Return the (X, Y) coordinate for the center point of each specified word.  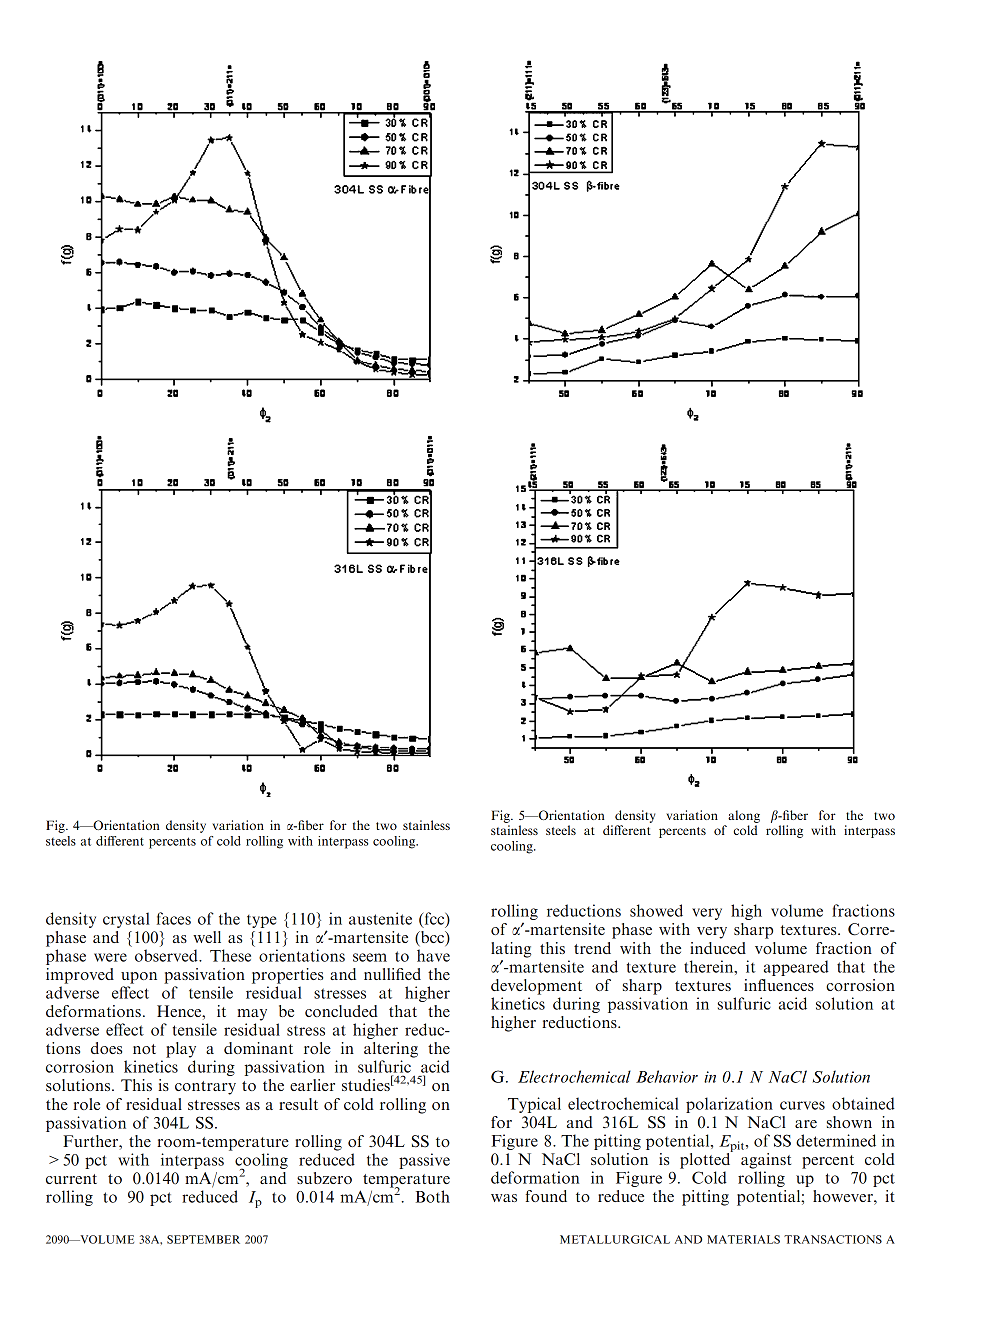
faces (174, 918)
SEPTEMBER (203, 1239)
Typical (534, 1105)
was (504, 1198)
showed (656, 910)
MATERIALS (743, 1239)
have (433, 955)
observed (167, 955)
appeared (796, 968)
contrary (205, 1088)
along (744, 816)
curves (802, 1105)
